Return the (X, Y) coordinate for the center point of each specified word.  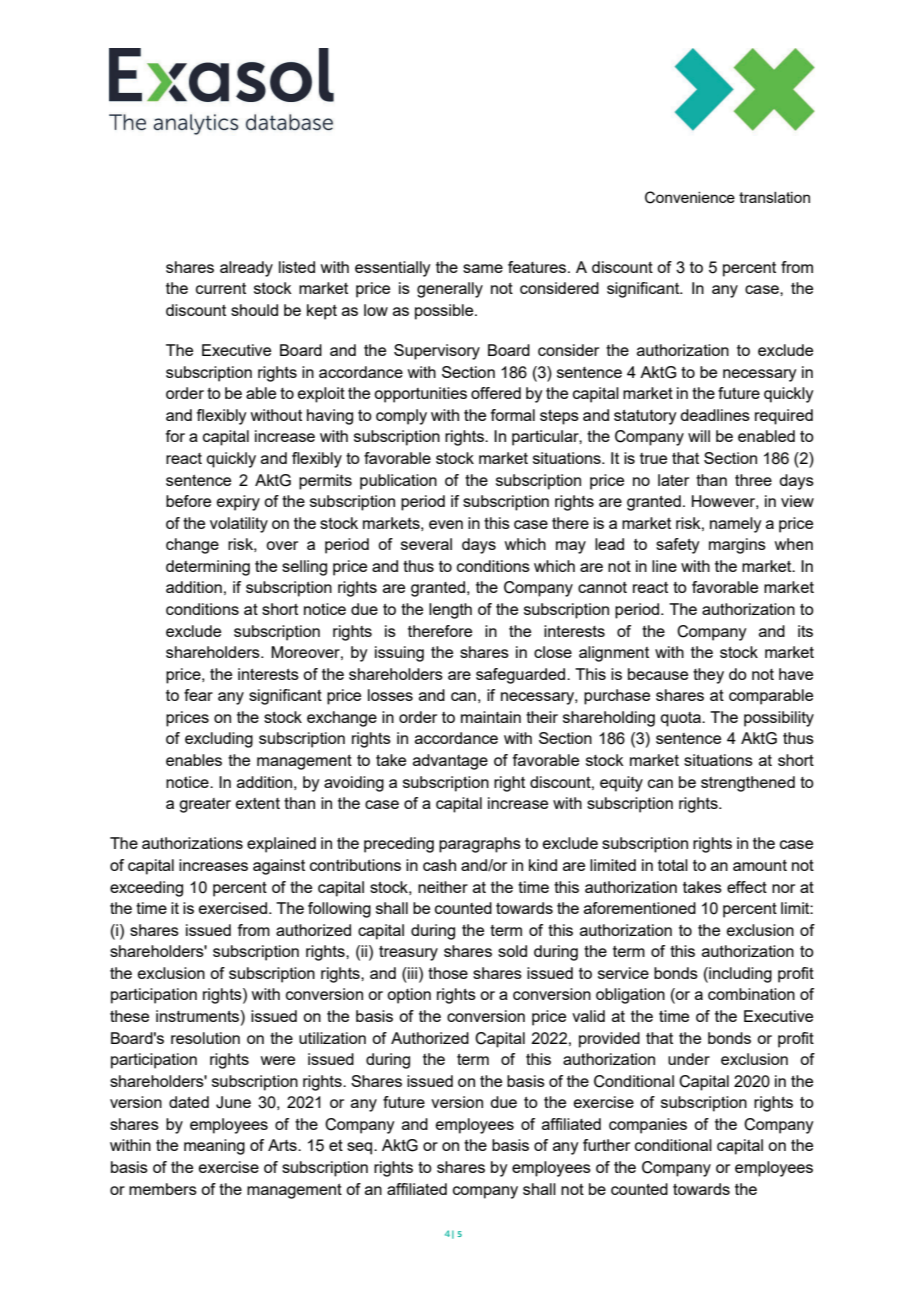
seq (361, 1148)
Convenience (690, 197)
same (483, 268)
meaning (214, 1147)
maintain (491, 717)
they (708, 676)
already (246, 269)
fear (198, 695)
